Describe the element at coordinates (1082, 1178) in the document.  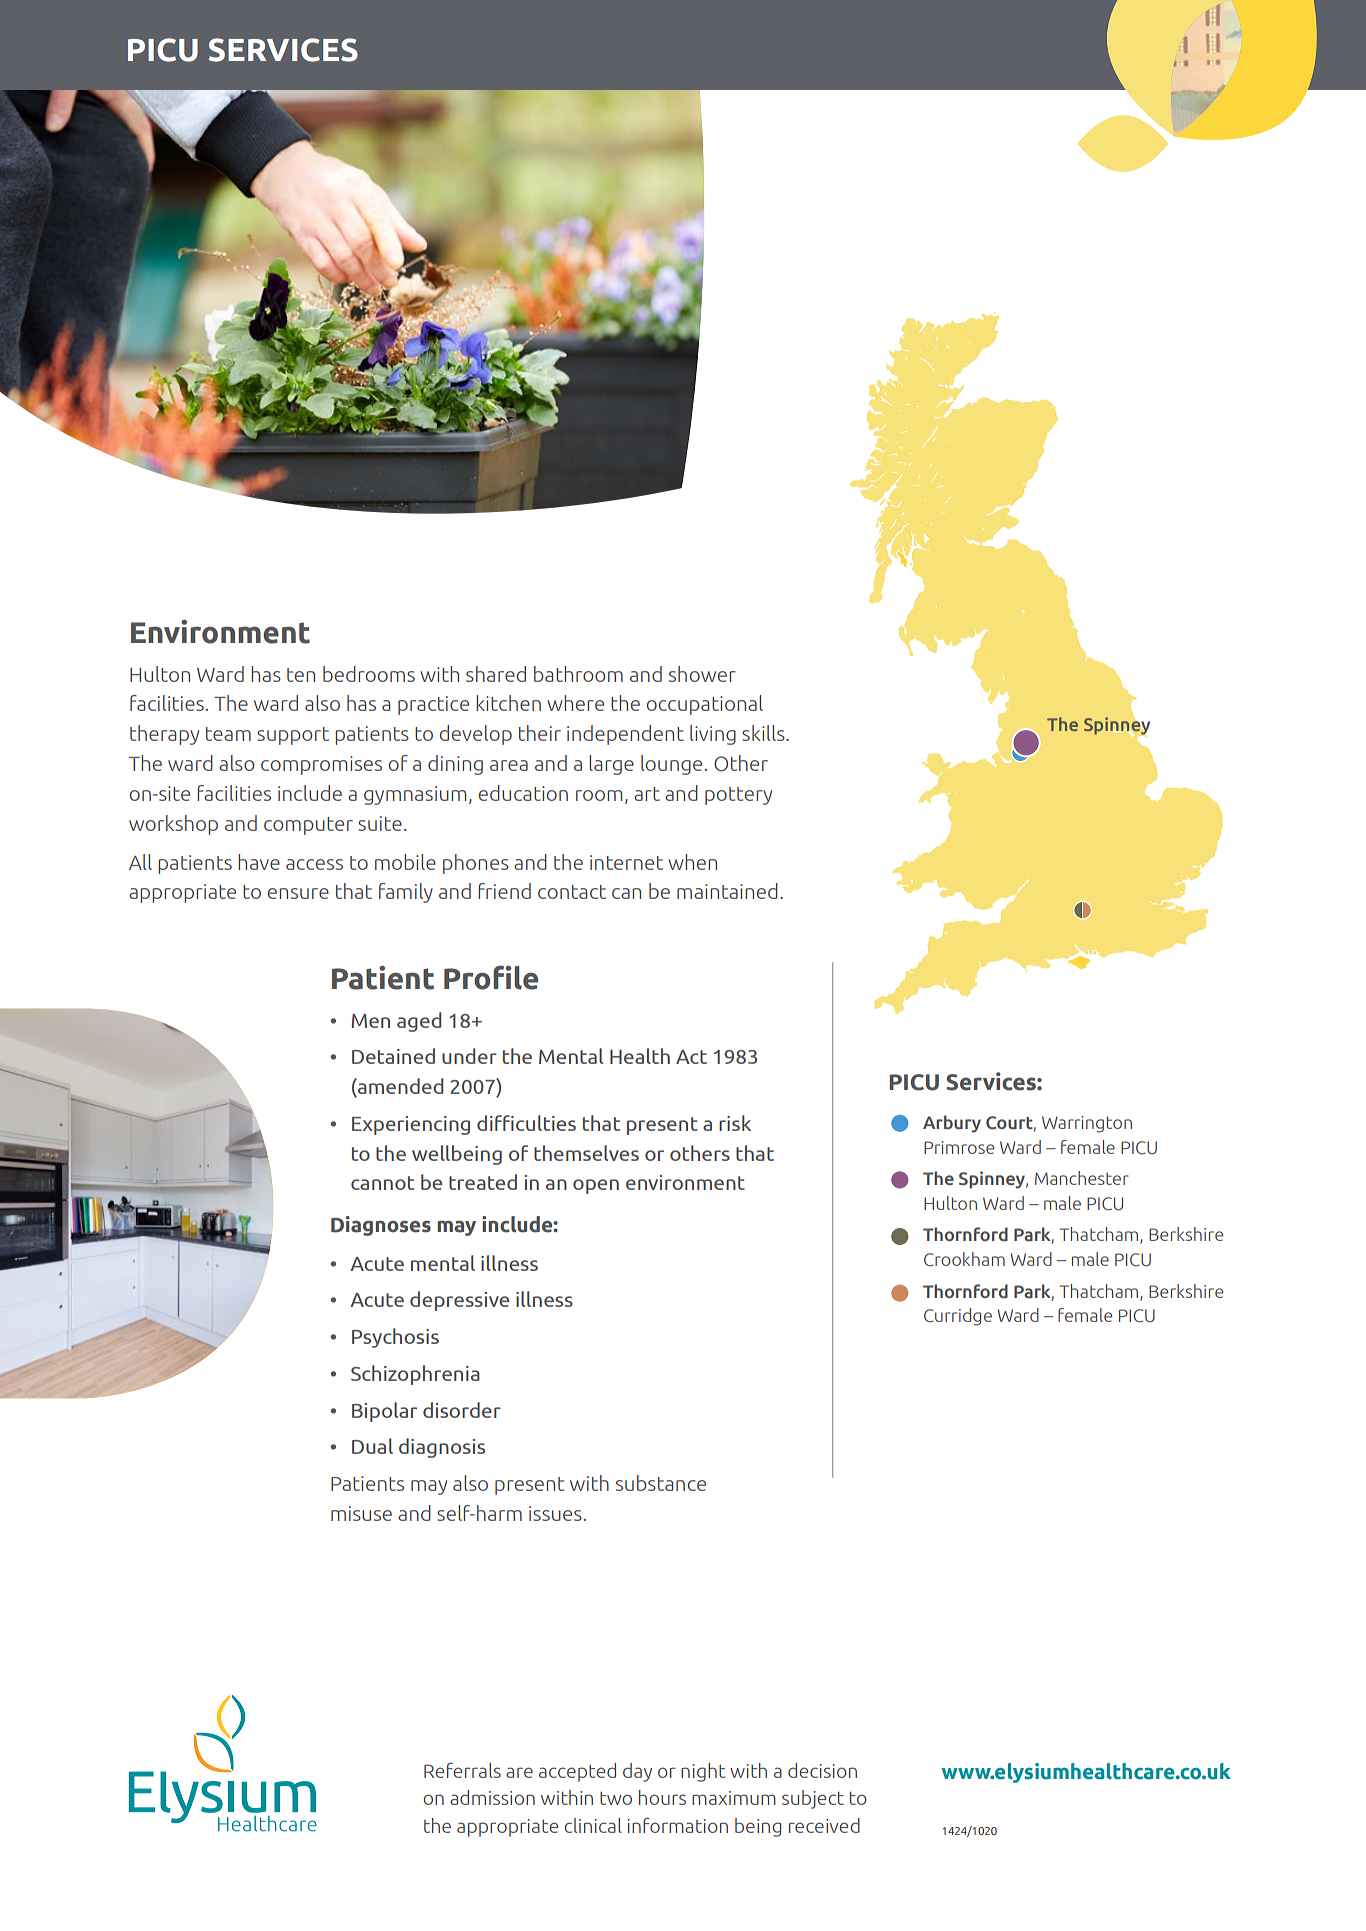
I see `Manchester` at that location.
